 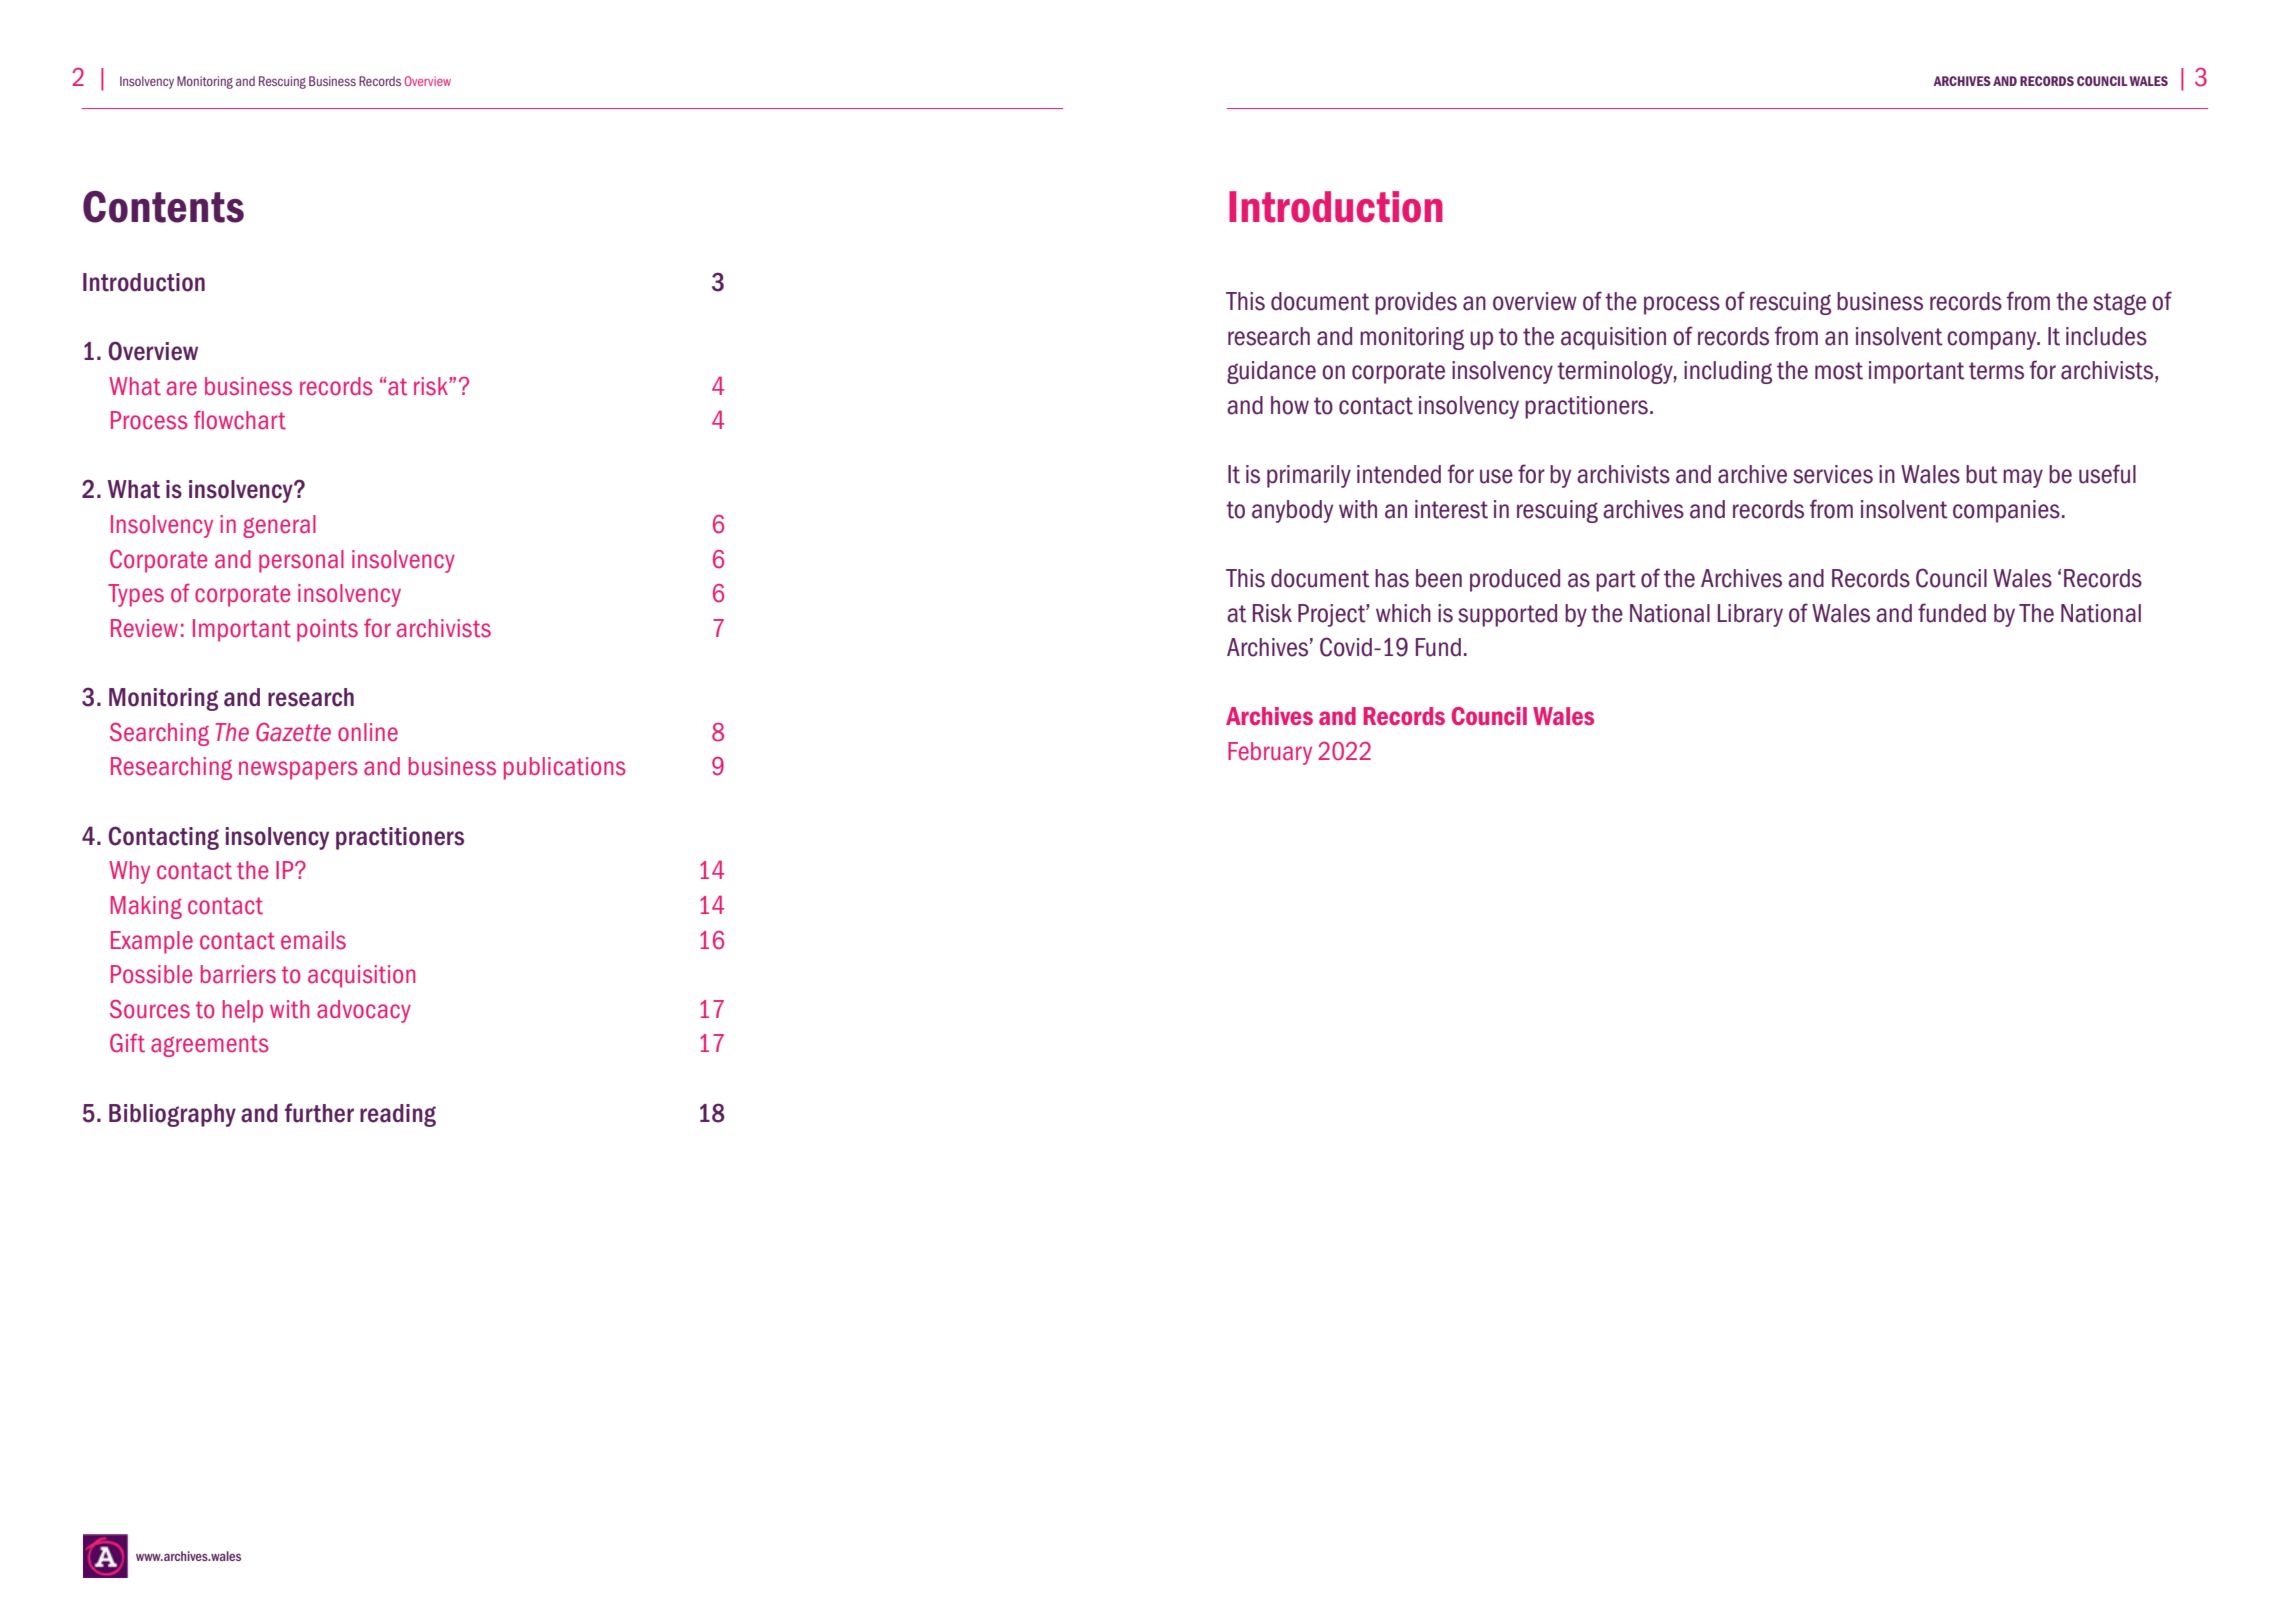 What do you see at coordinates (240, 420) in the document?
I see `flowchart` at bounding box center [240, 420].
